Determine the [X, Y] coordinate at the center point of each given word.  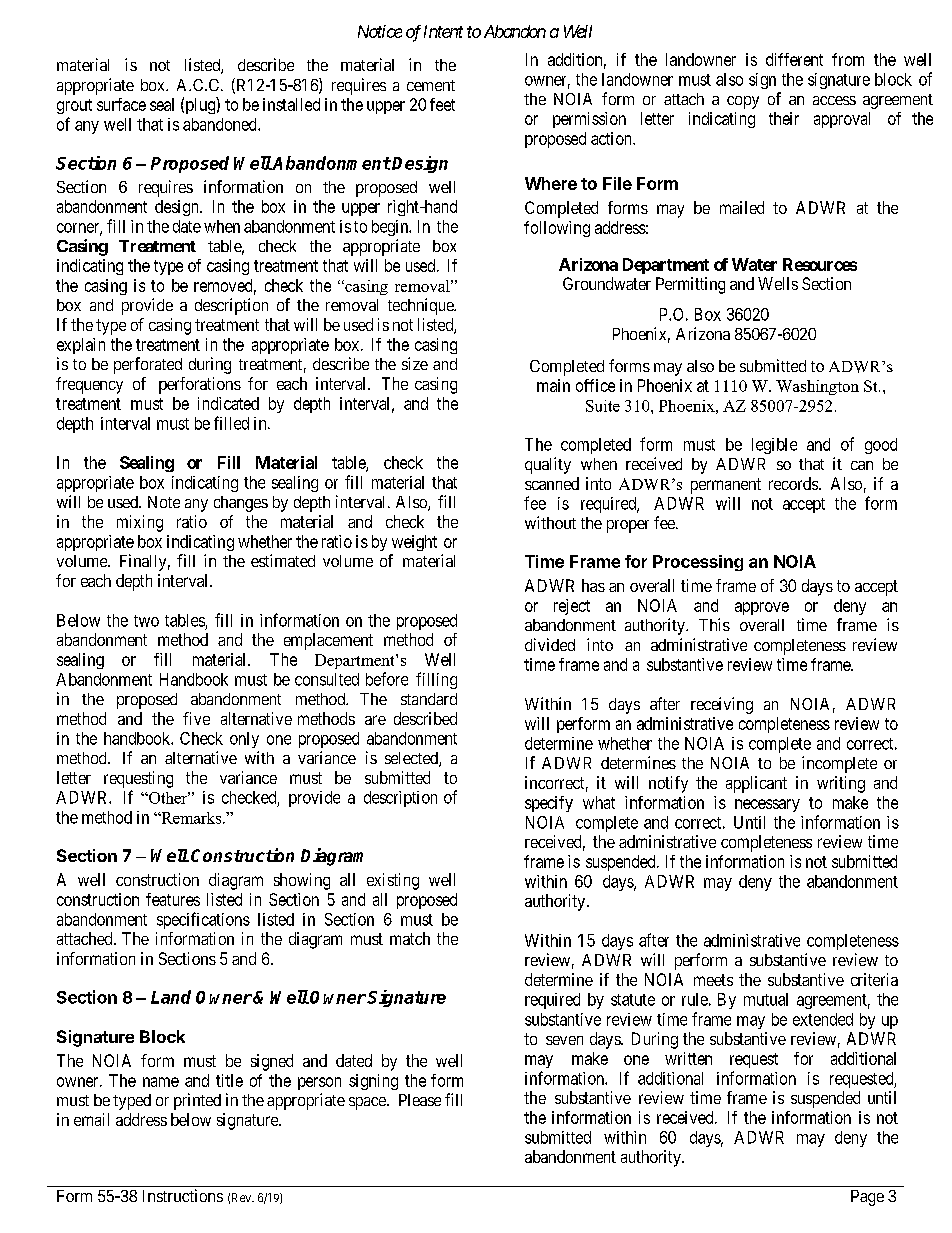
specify [549, 804]
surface [121, 104]
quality [548, 465]
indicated [228, 403]
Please [420, 1100]
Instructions [183, 1195]
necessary [767, 805]
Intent [443, 31]
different [794, 59]
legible [774, 446]
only [244, 740]
